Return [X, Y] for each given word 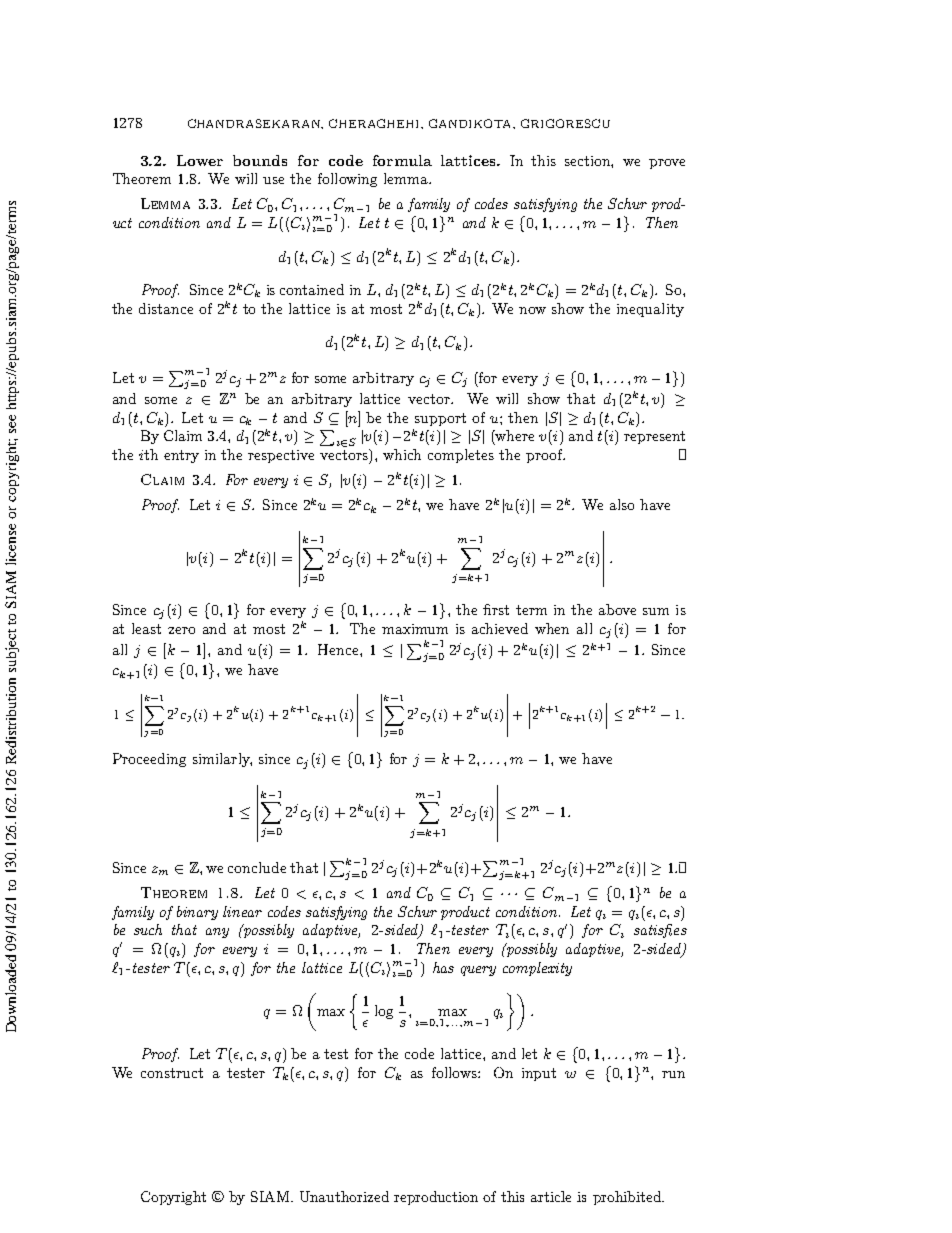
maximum [415, 629]
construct [172, 1073]
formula [402, 160]
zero [181, 630]
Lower [200, 160]
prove [667, 164]
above [617, 609]
